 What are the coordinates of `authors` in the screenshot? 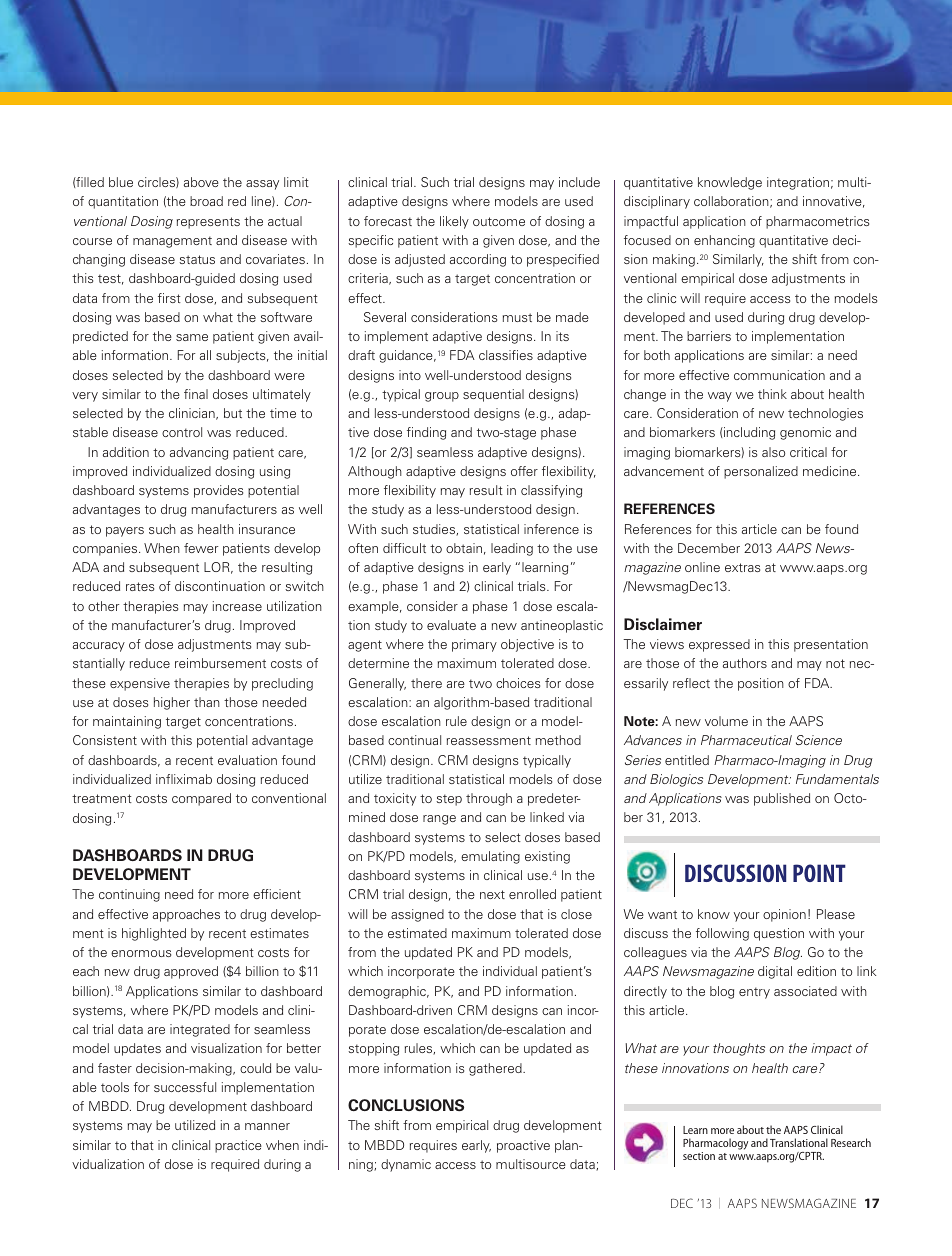 It's located at (745, 663).
